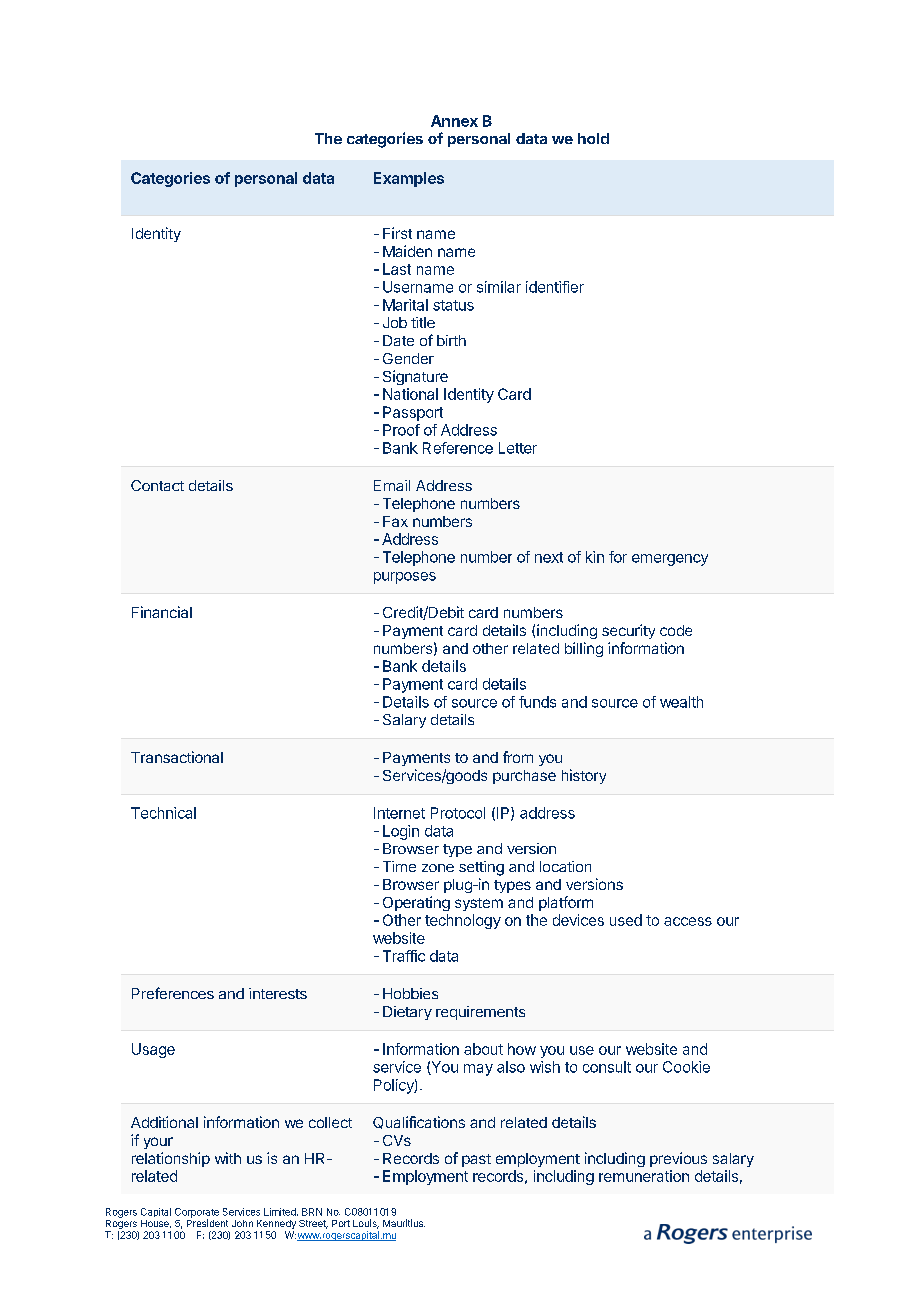 The height and width of the screenshot is (1308, 924). Describe the element at coordinates (405, 578) in the screenshot. I see `purposes` at that location.
